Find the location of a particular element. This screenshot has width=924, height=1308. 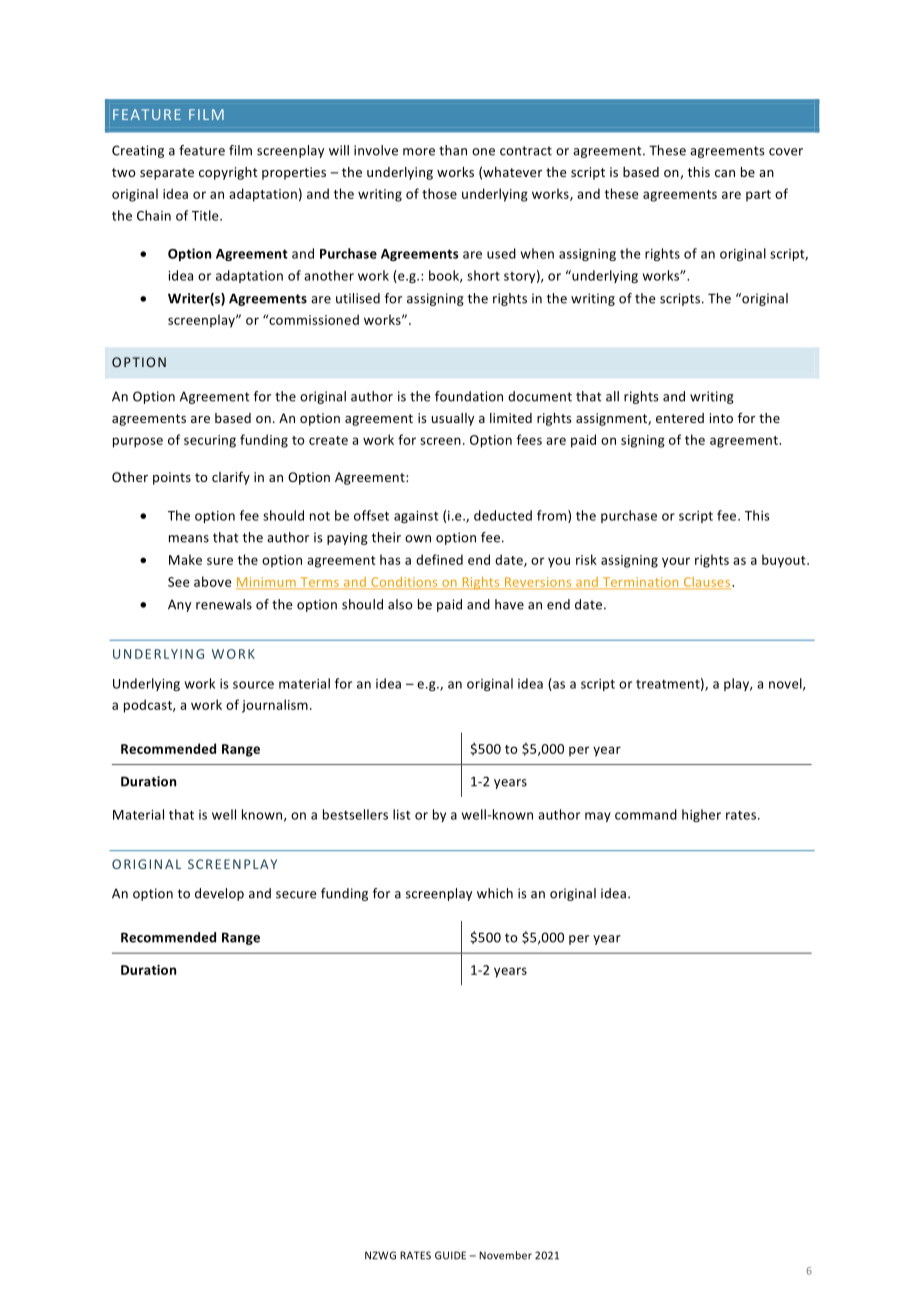

develop is located at coordinates (219, 894).
